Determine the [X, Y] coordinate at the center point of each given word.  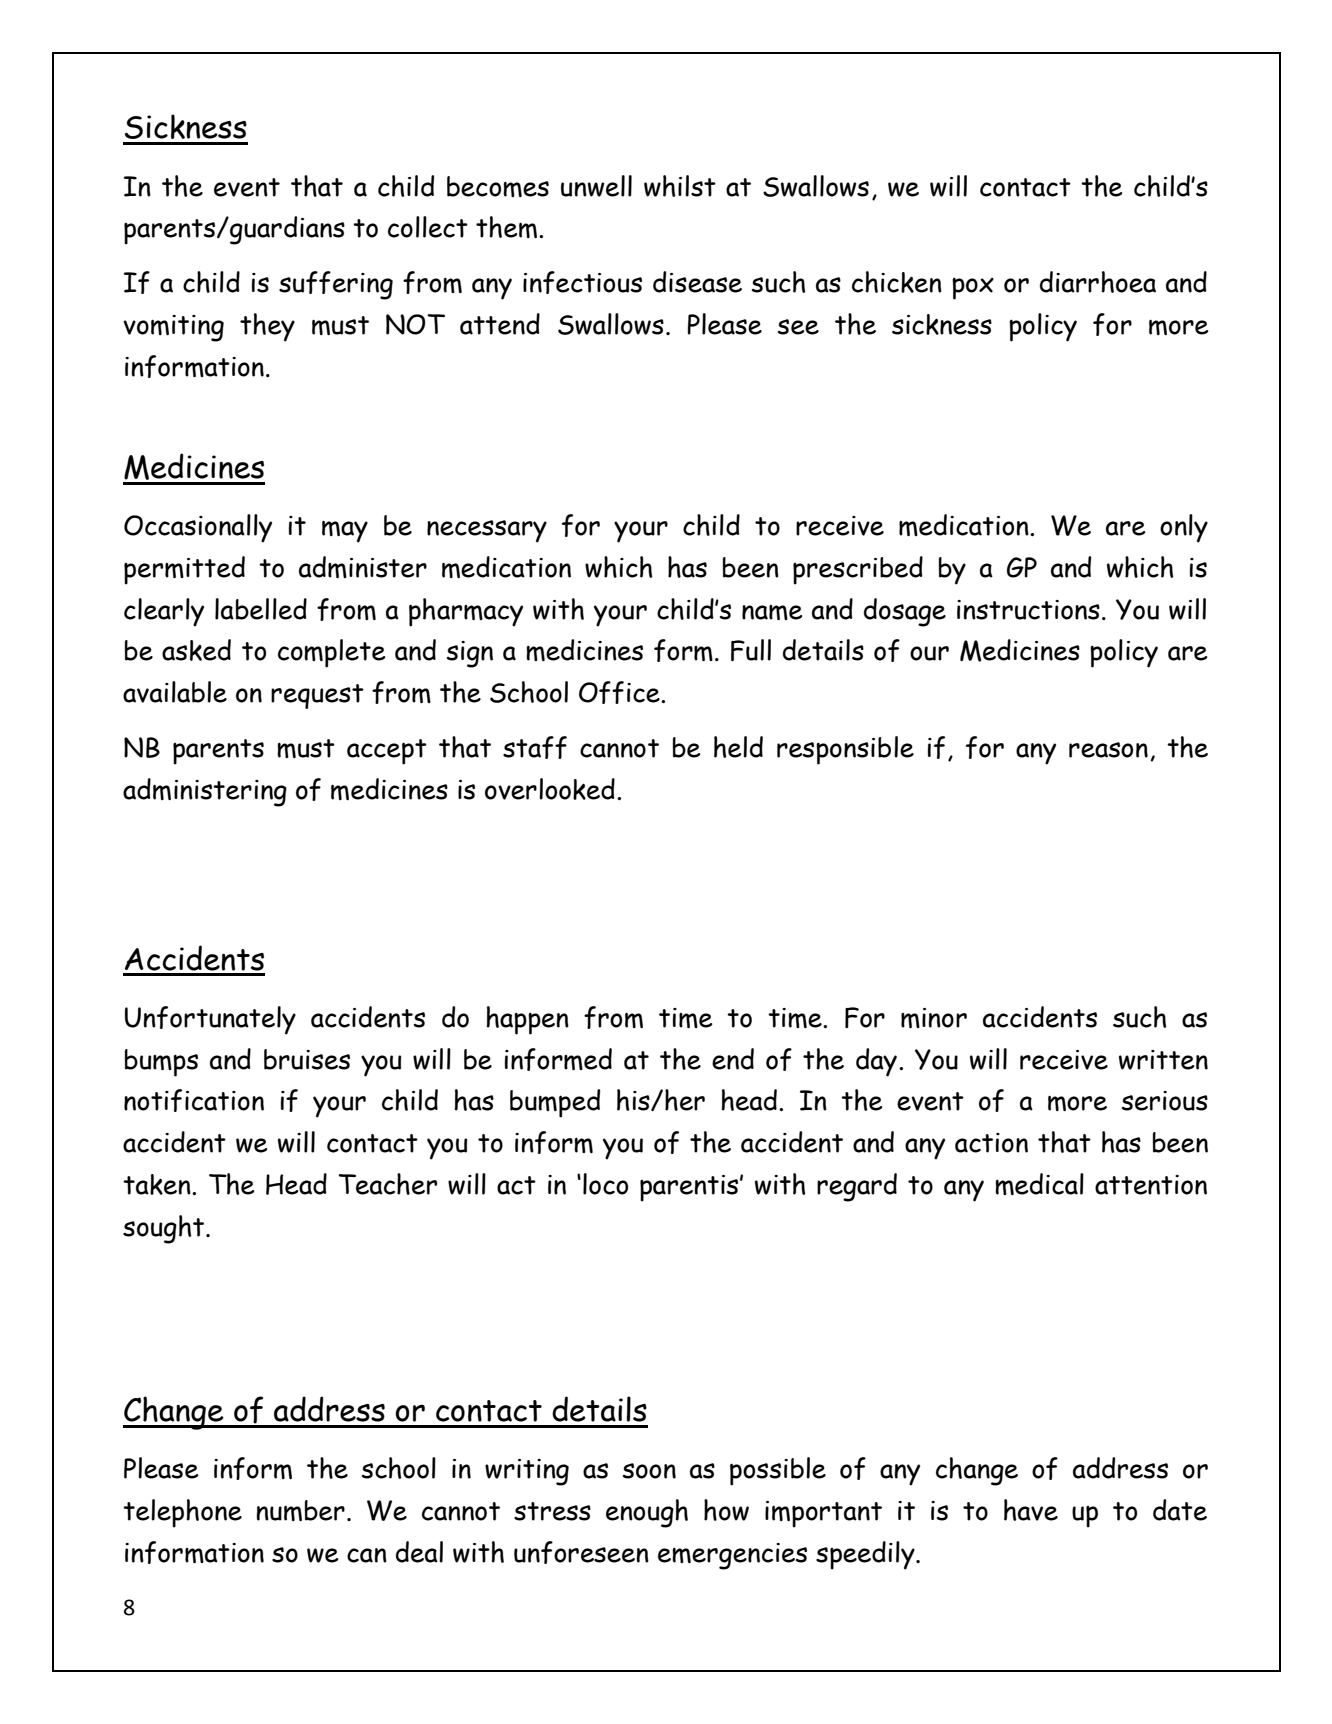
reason [1108, 750]
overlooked [550, 789]
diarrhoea [1098, 282]
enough [647, 1513]
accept [387, 752]
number [300, 1510]
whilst [680, 186]
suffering [336, 285]
